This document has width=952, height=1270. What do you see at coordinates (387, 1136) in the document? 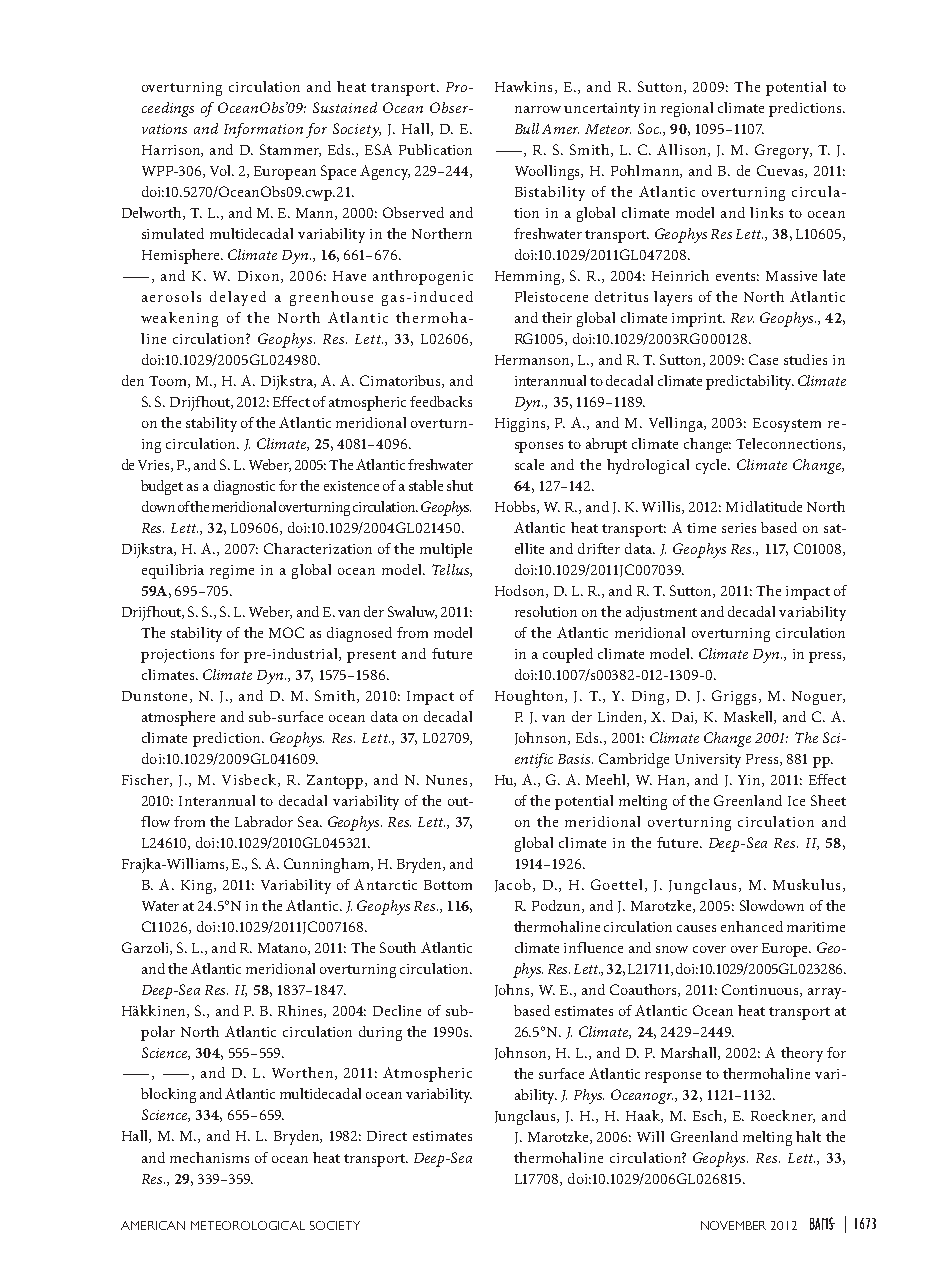
I see `Direct` at bounding box center [387, 1136].
